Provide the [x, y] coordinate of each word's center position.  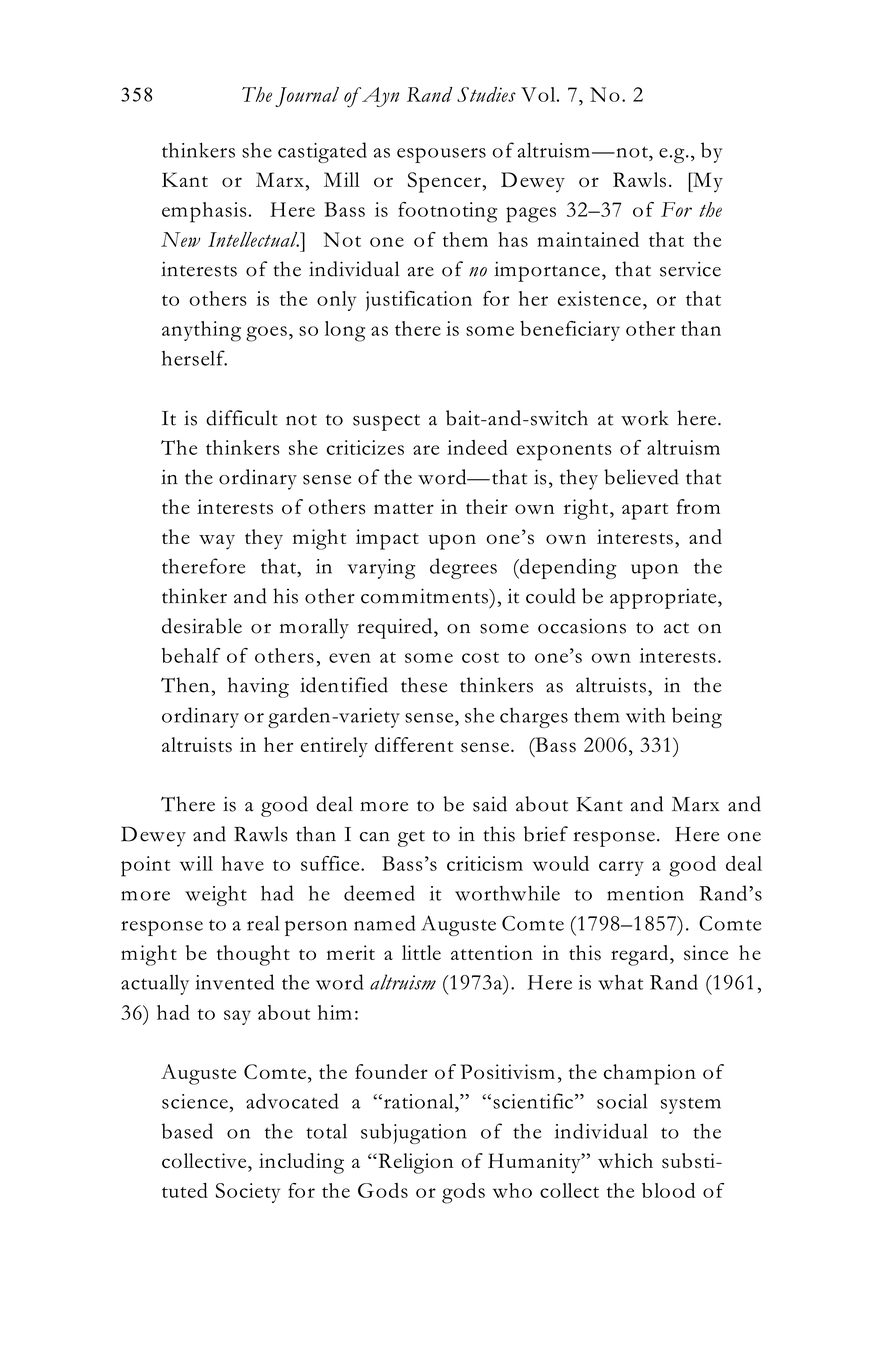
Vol [539, 94]
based [187, 1131]
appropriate [664, 598]
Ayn [379, 97]
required [396, 628]
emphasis [204, 212]
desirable [202, 626]
